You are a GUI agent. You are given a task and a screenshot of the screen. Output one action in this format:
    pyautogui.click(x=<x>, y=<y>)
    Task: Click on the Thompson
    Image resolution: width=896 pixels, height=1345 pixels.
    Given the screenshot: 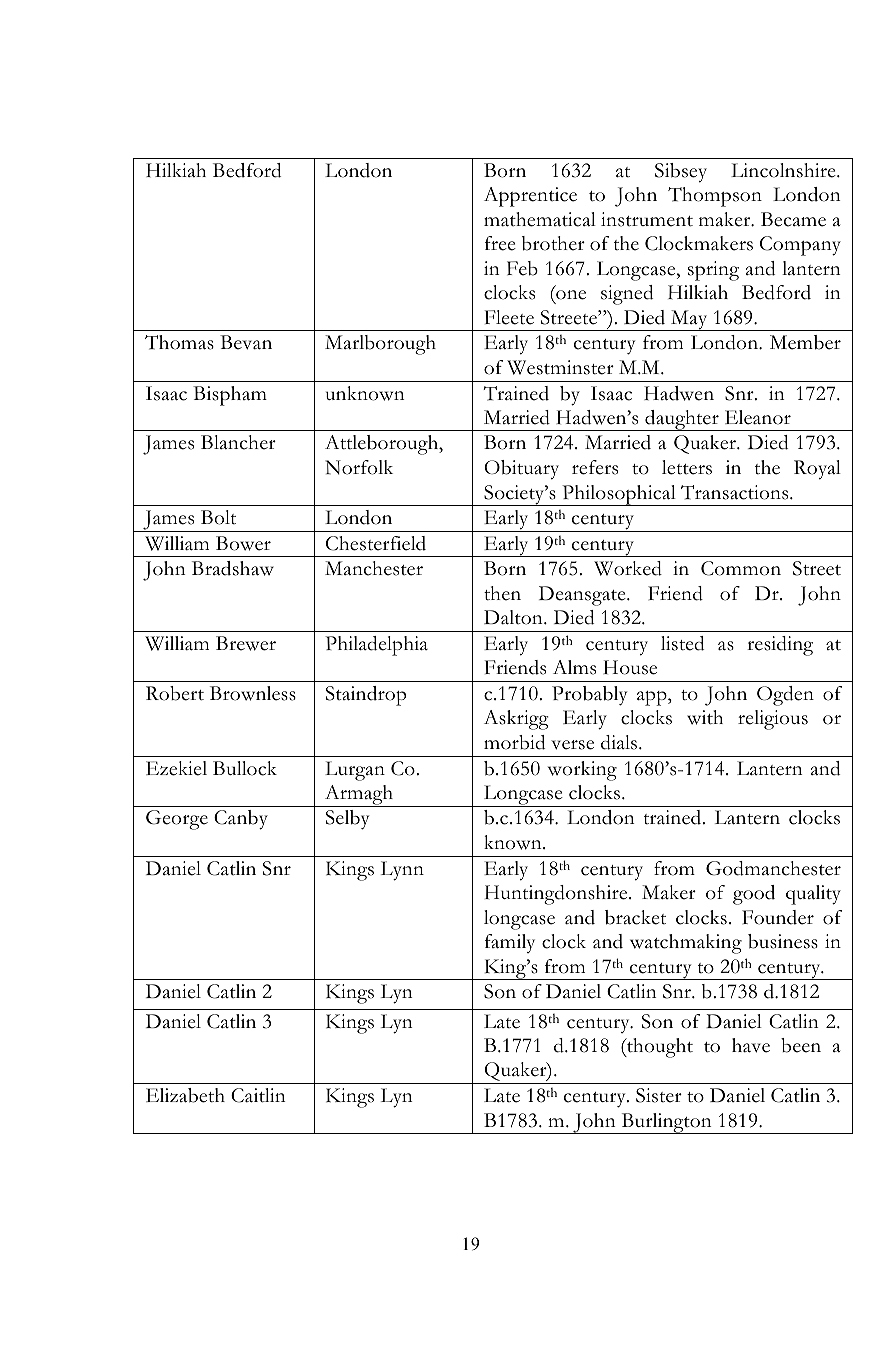 What is the action you would take?
    pyautogui.click(x=715, y=197)
